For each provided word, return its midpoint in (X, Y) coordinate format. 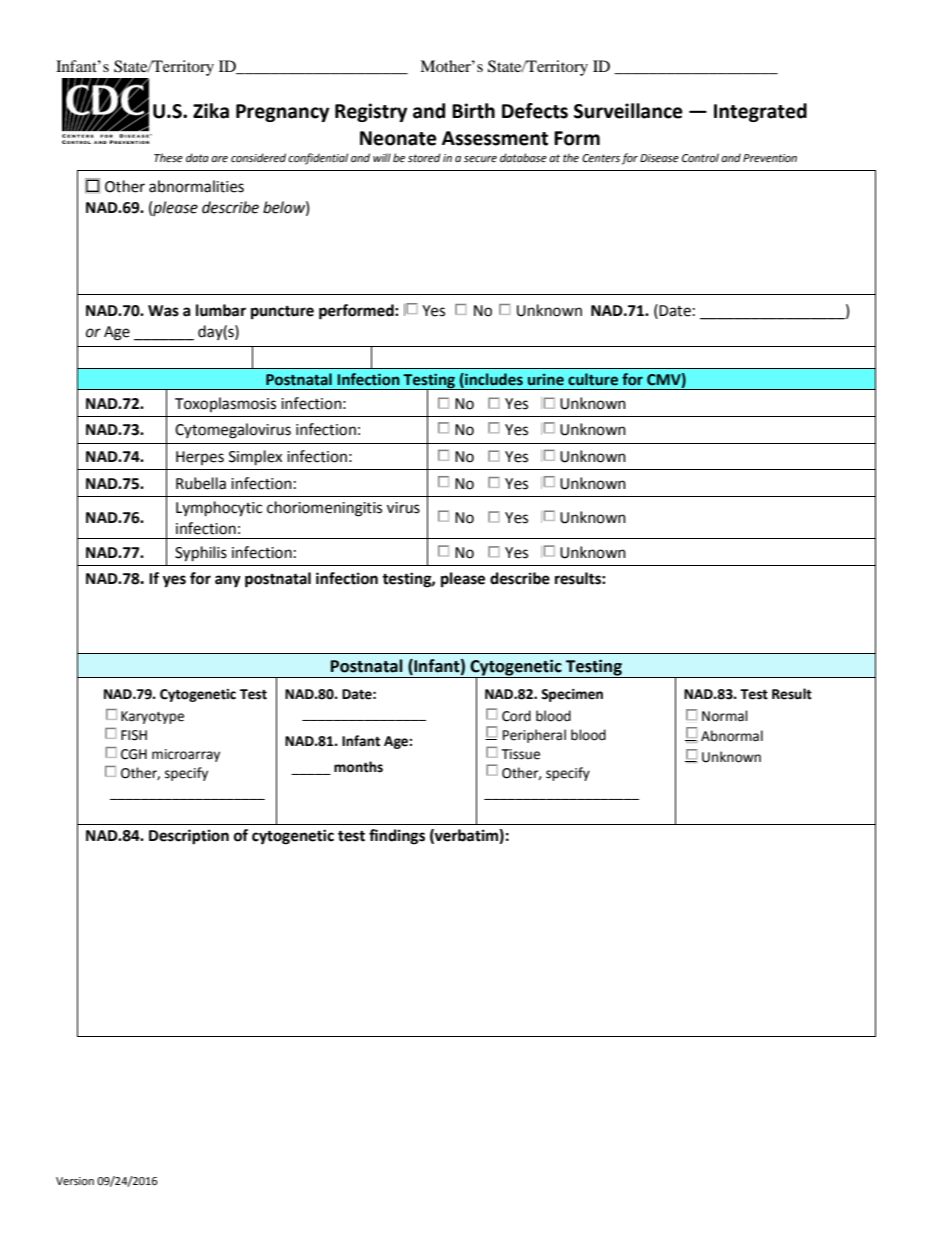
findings (397, 837)
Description (189, 837)
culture (593, 379)
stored (424, 158)
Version (75, 1181)
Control (700, 158)
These (168, 158)
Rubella (201, 483)
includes (493, 380)
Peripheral (534, 736)
